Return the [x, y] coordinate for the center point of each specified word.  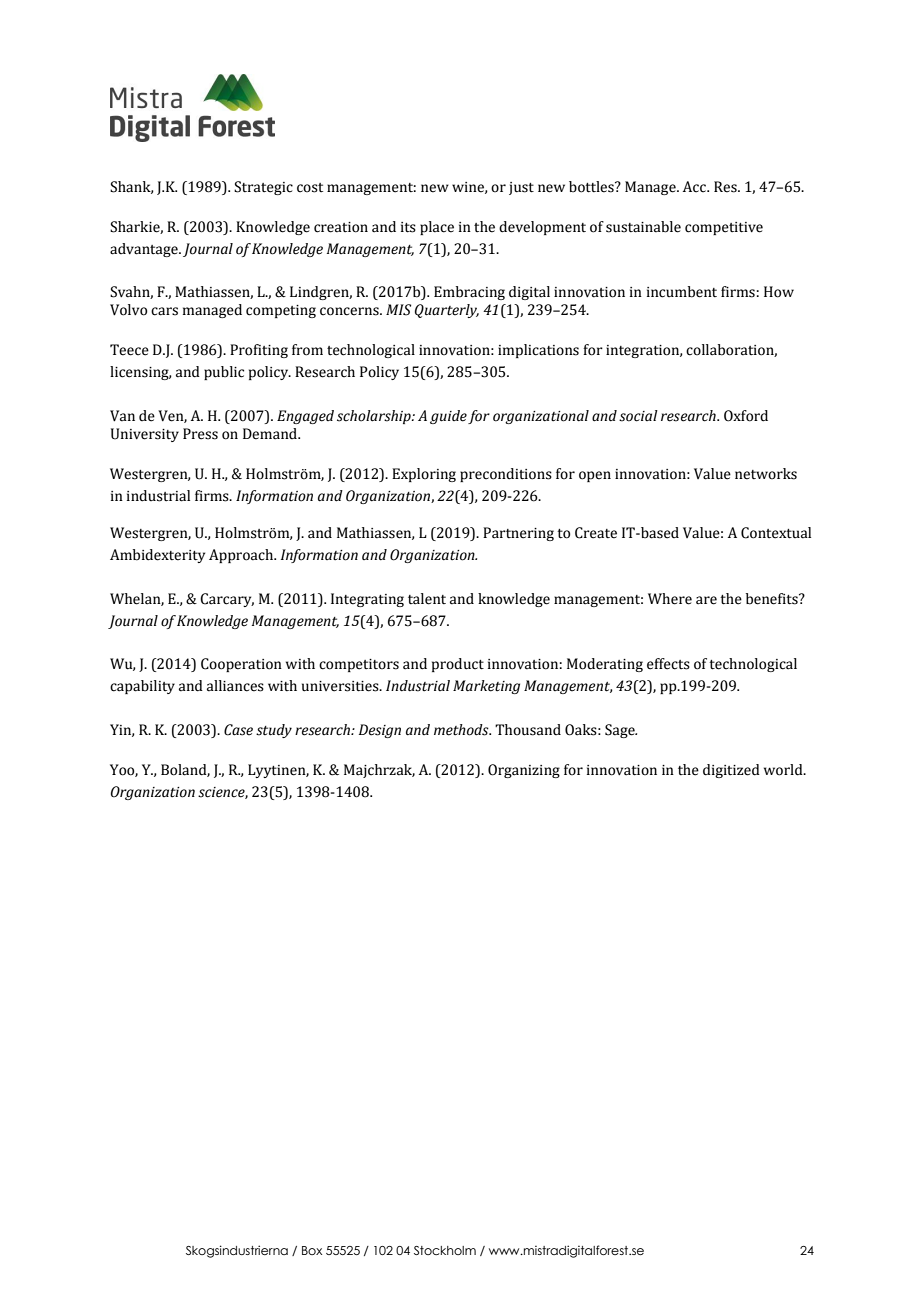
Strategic [263, 188]
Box [312, 1250]
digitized [731, 771]
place [437, 228]
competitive [724, 228]
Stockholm [445, 1250]
